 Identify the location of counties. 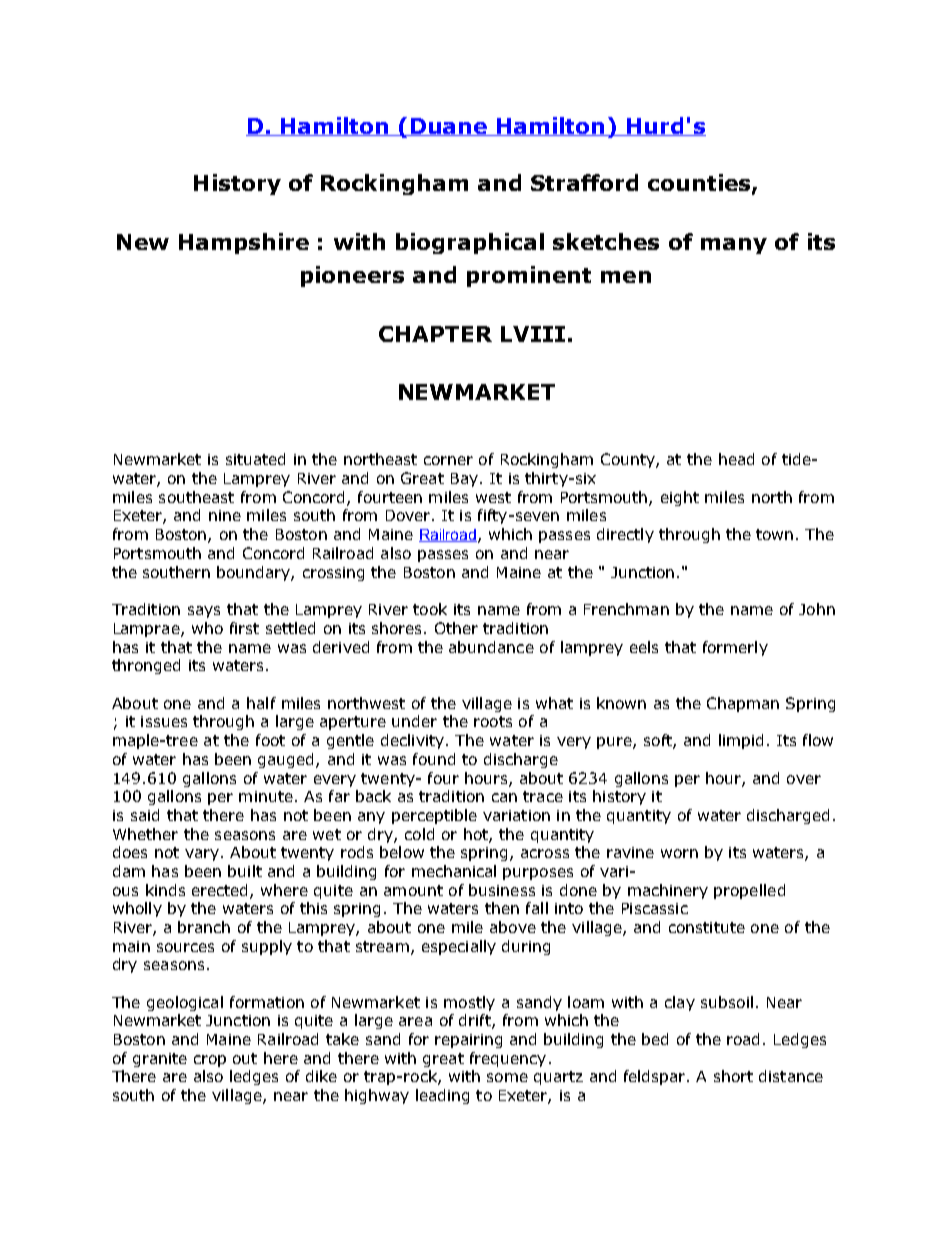
(700, 184).
